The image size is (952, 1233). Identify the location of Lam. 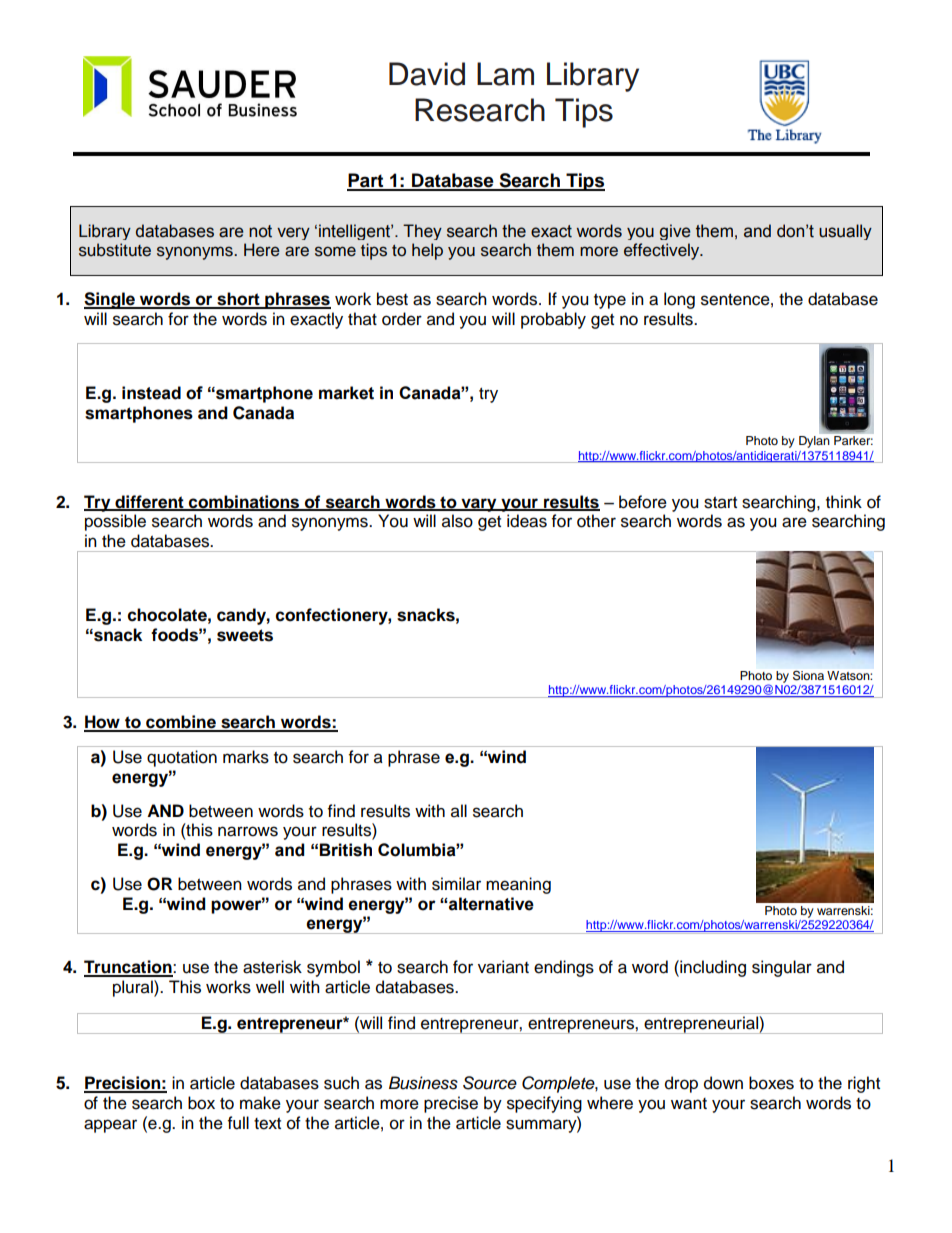
(505, 74).
